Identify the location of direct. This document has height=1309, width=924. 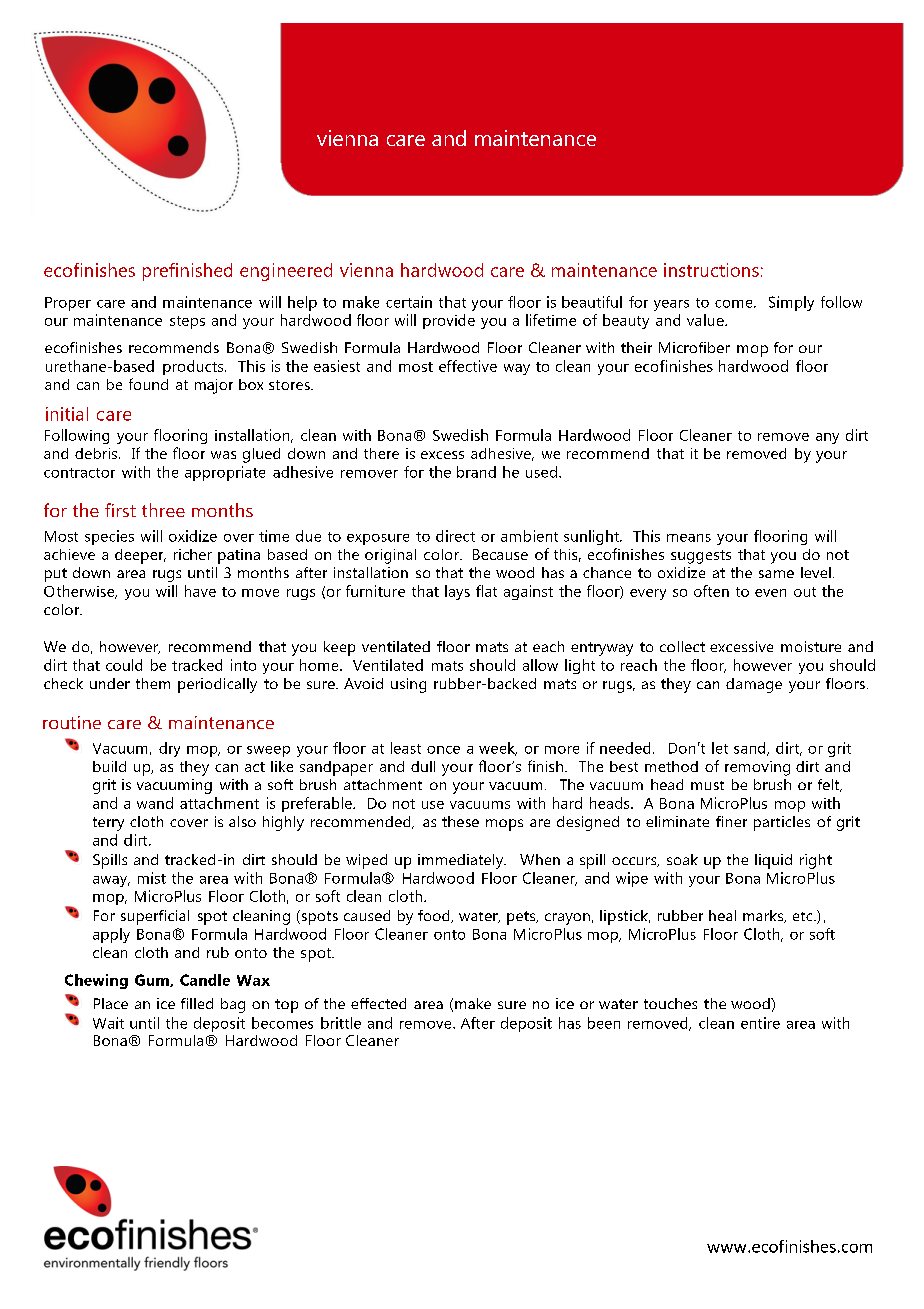
(455, 536).
